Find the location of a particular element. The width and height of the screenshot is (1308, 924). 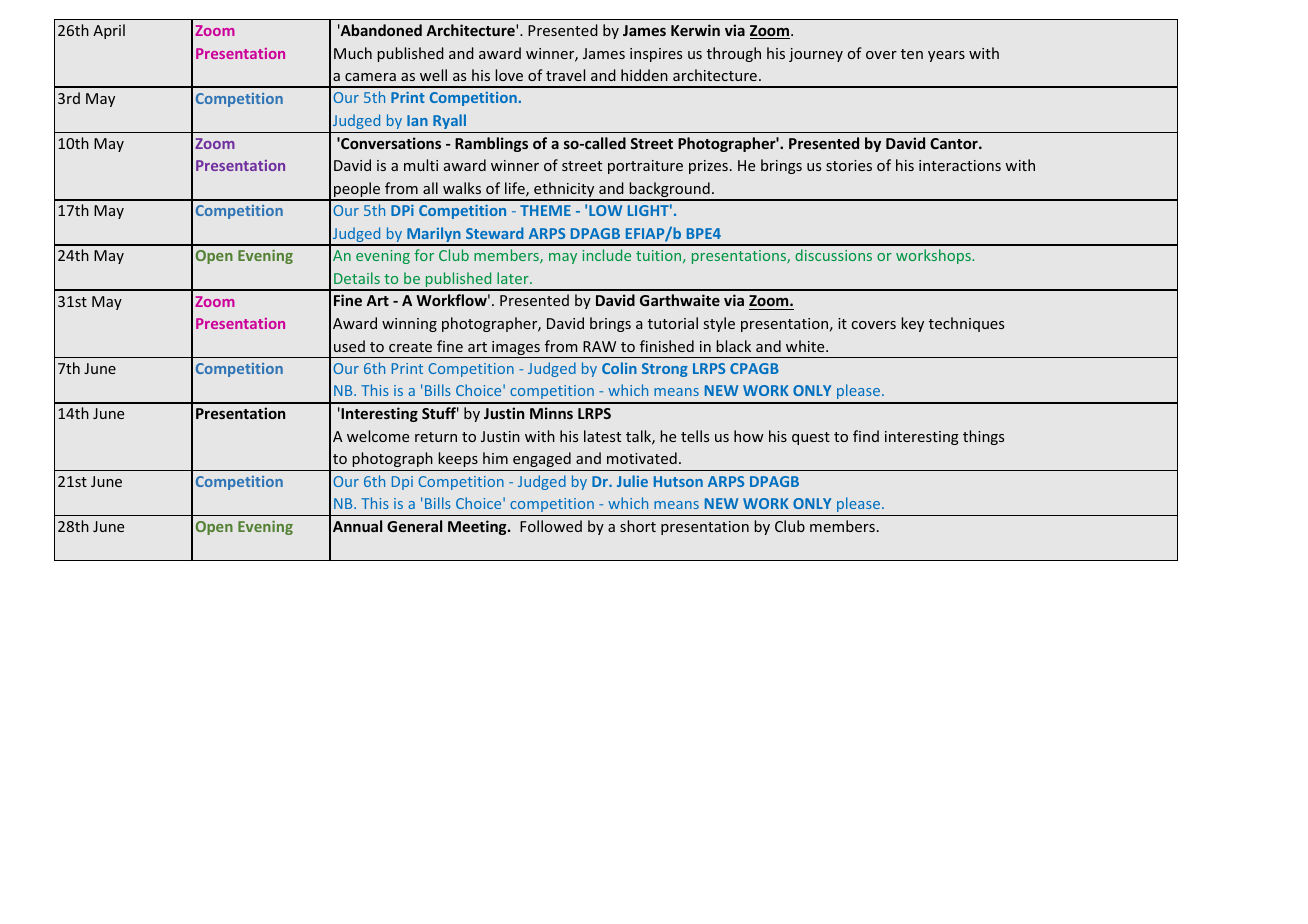

people is located at coordinates (357, 191).
